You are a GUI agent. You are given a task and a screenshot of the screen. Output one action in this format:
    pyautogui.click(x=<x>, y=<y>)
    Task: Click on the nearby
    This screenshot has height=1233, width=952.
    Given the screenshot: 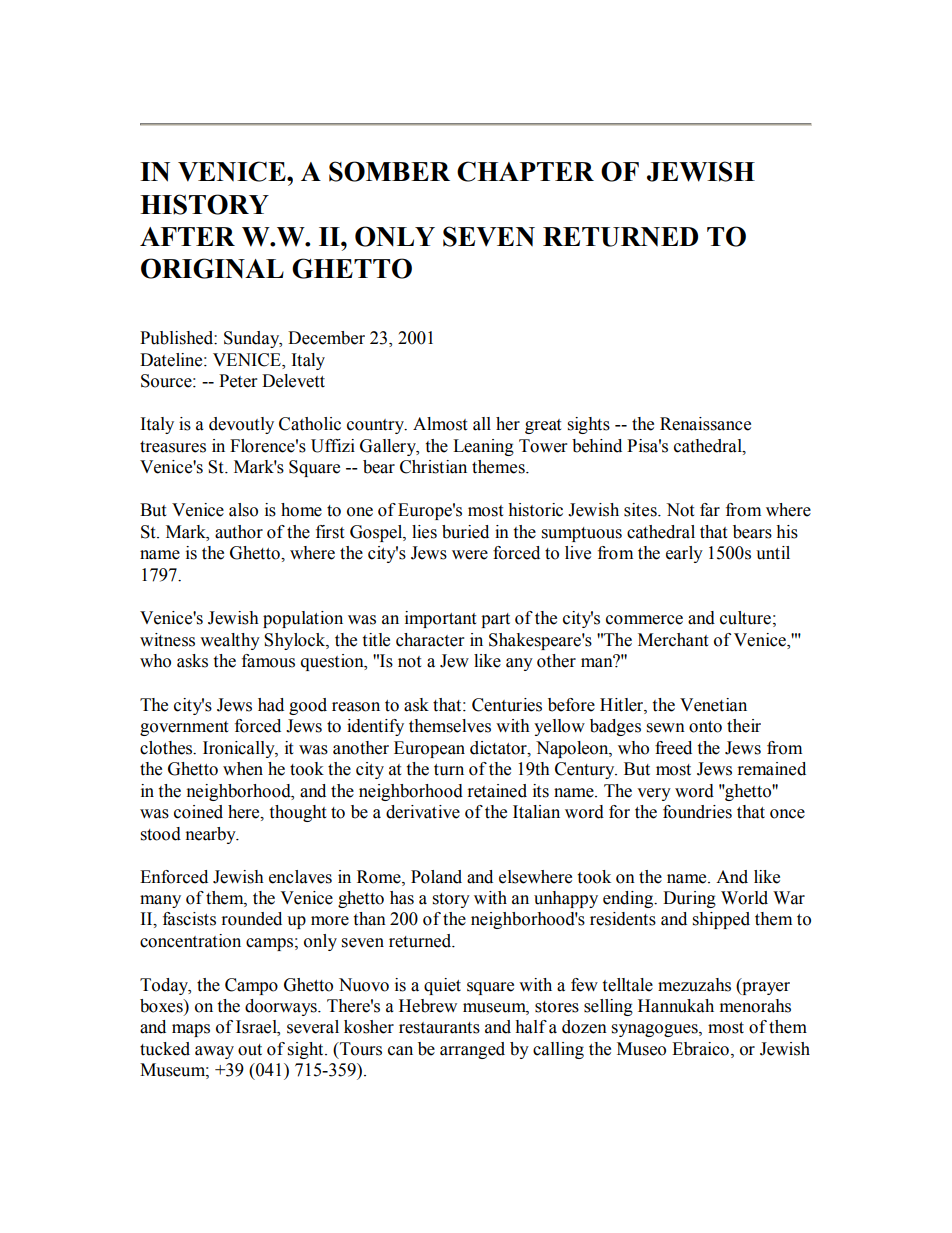 What is the action you would take?
    pyautogui.click(x=212, y=835)
